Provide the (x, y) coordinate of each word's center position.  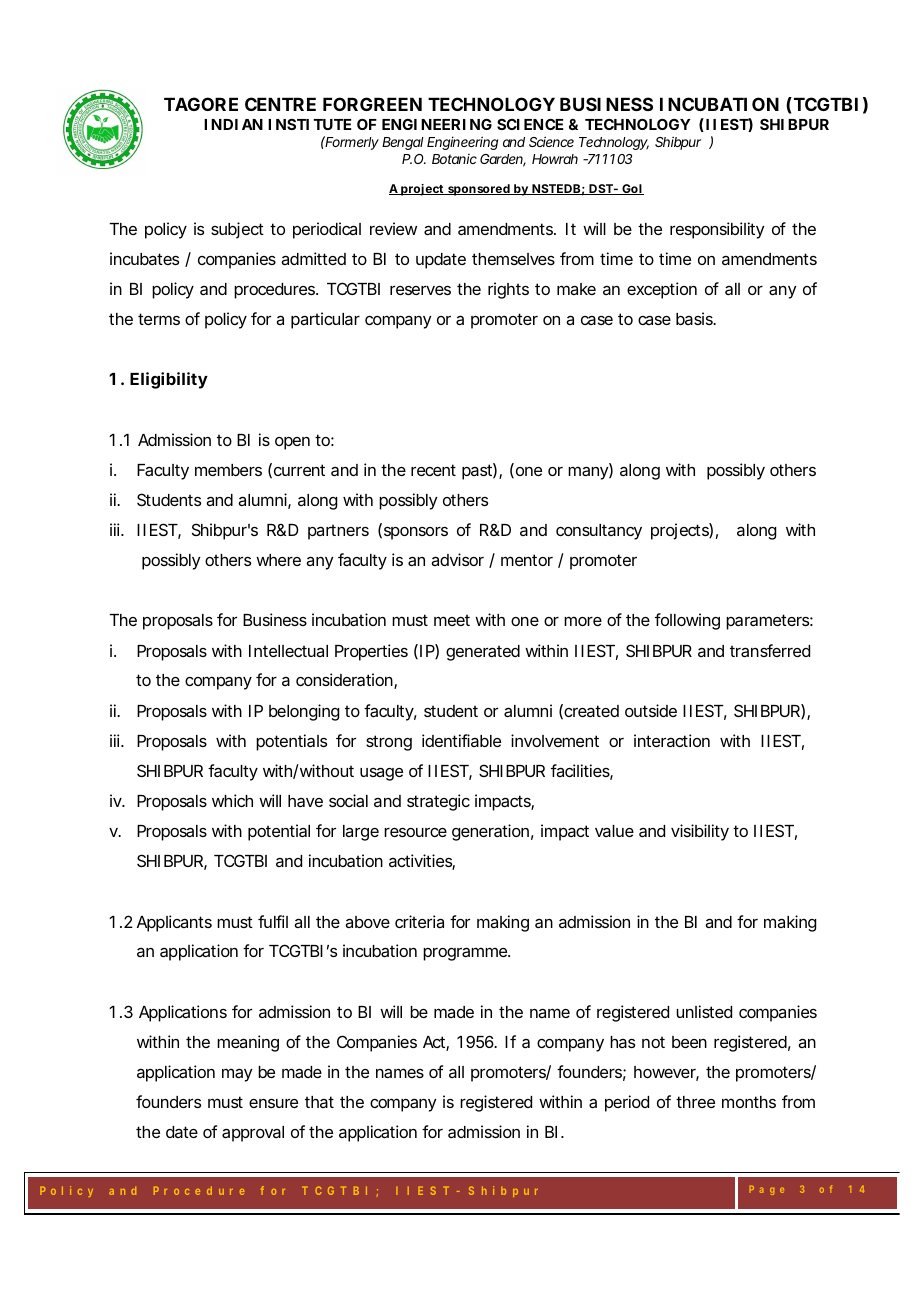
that (319, 1102)
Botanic (454, 159)
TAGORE (201, 104)
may (237, 1075)
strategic (438, 802)
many (589, 473)
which (232, 800)
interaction (672, 740)
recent (433, 470)
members (228, 470)
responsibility (717, 230)
